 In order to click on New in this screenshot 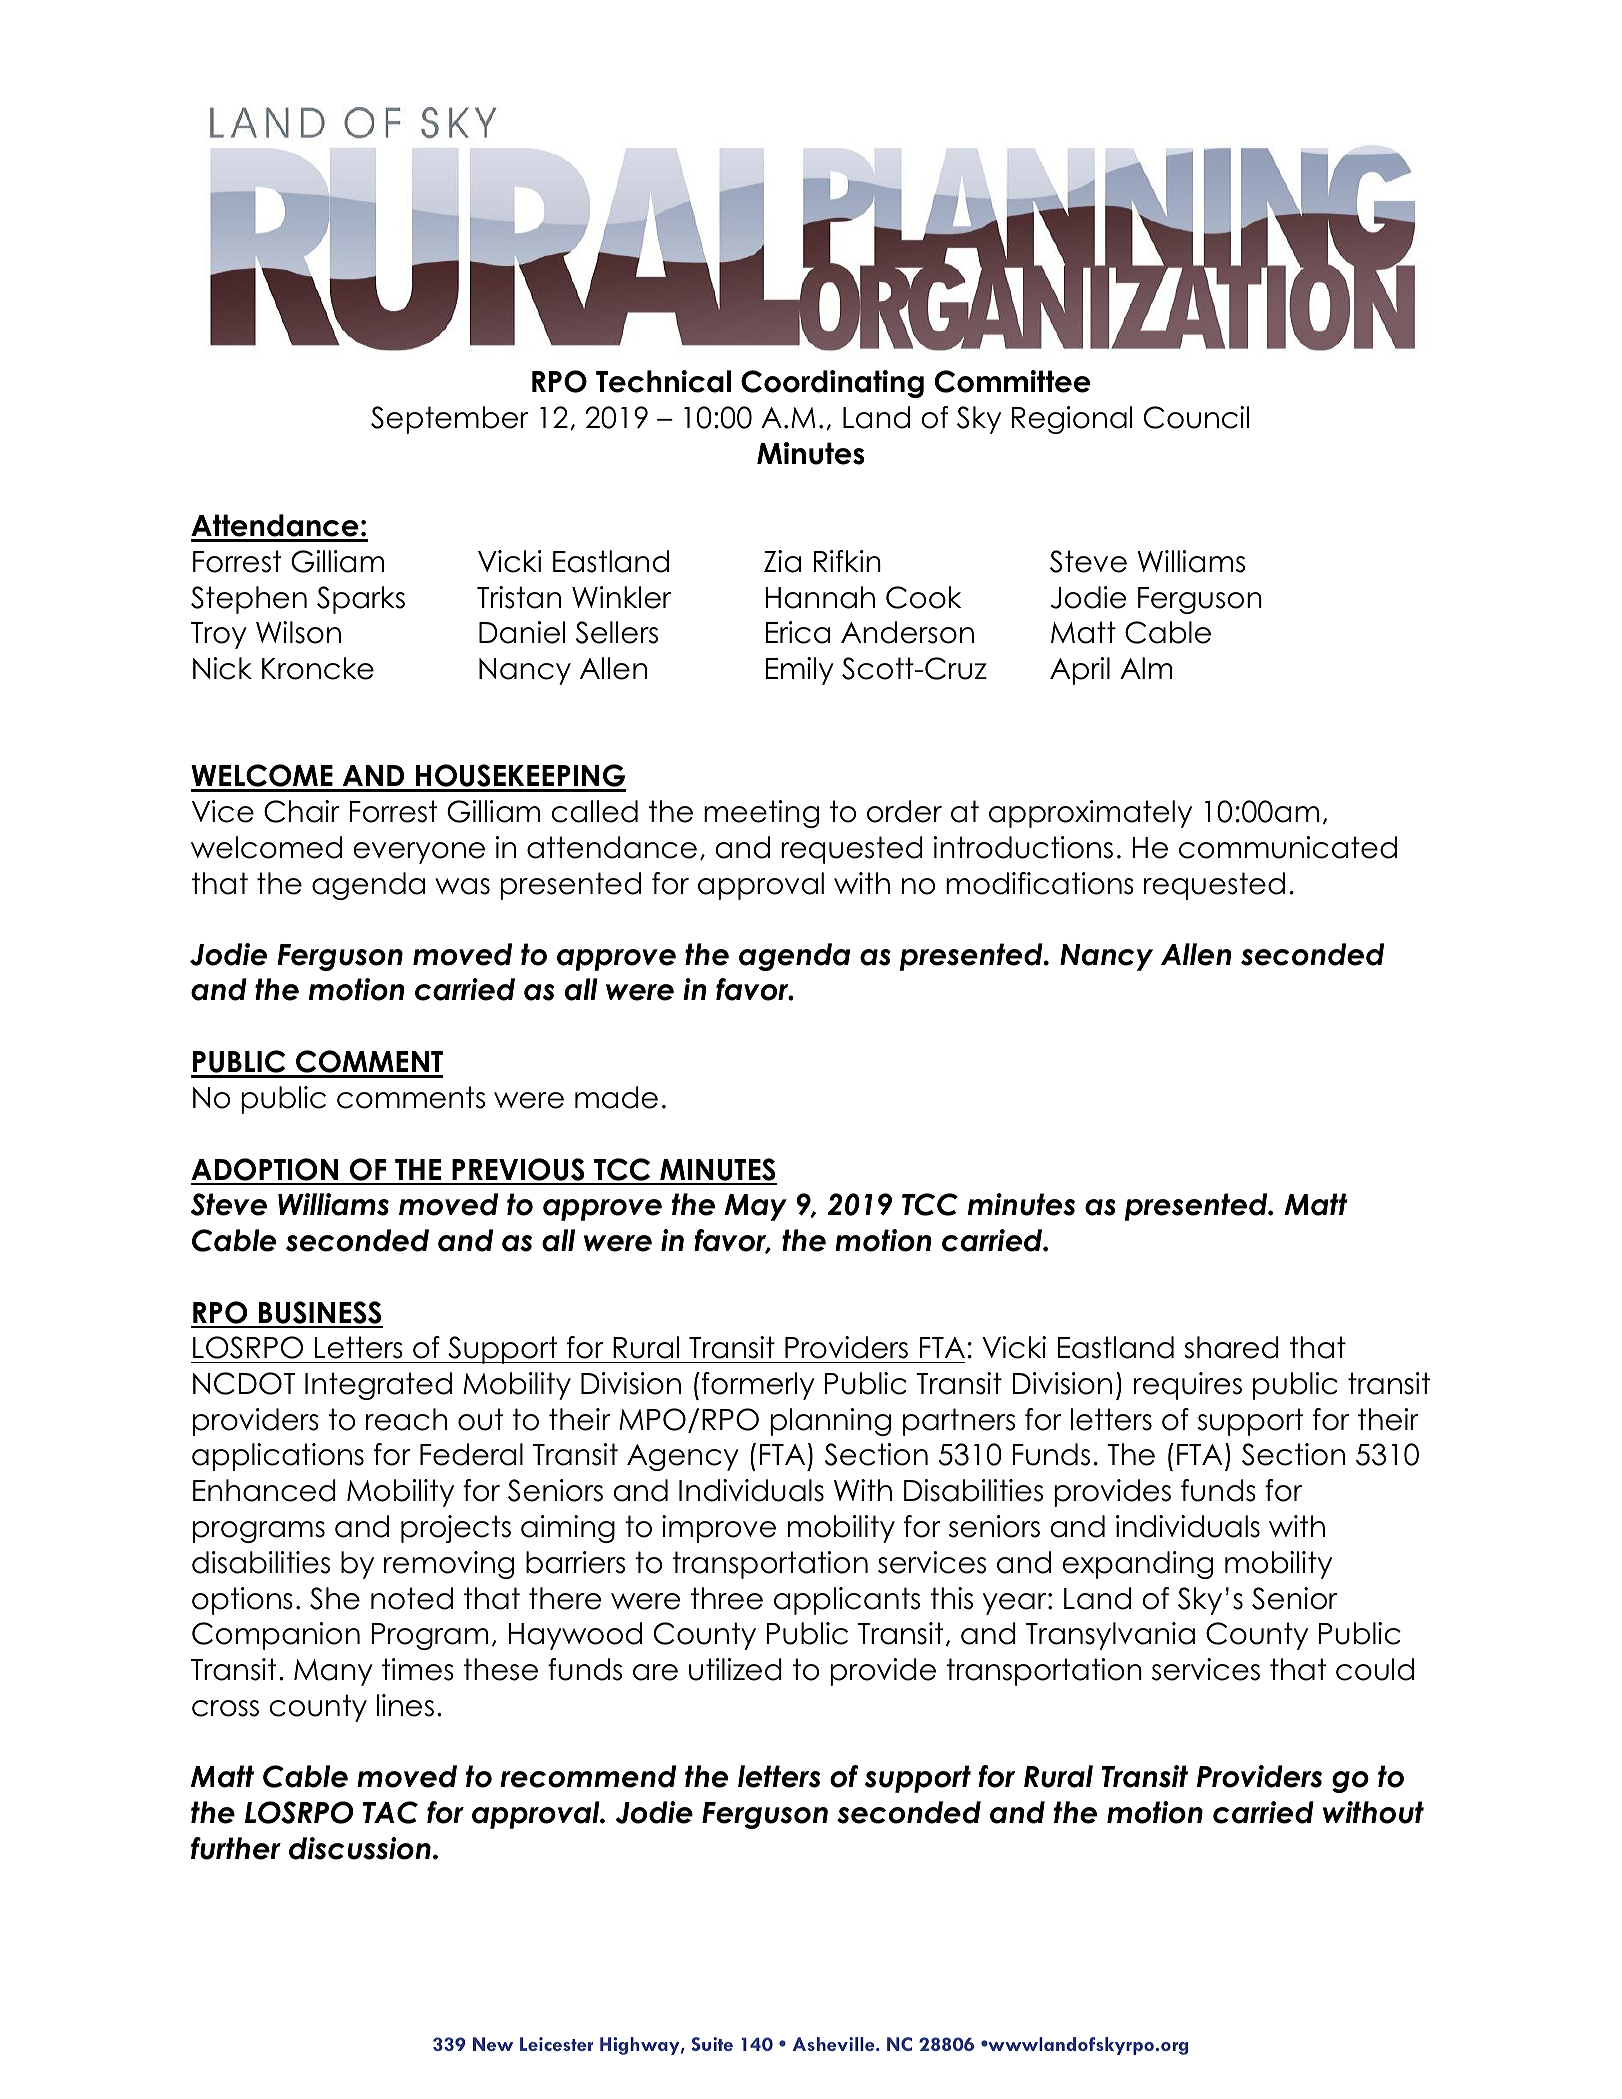, I will do `click(493, 2044)`.
